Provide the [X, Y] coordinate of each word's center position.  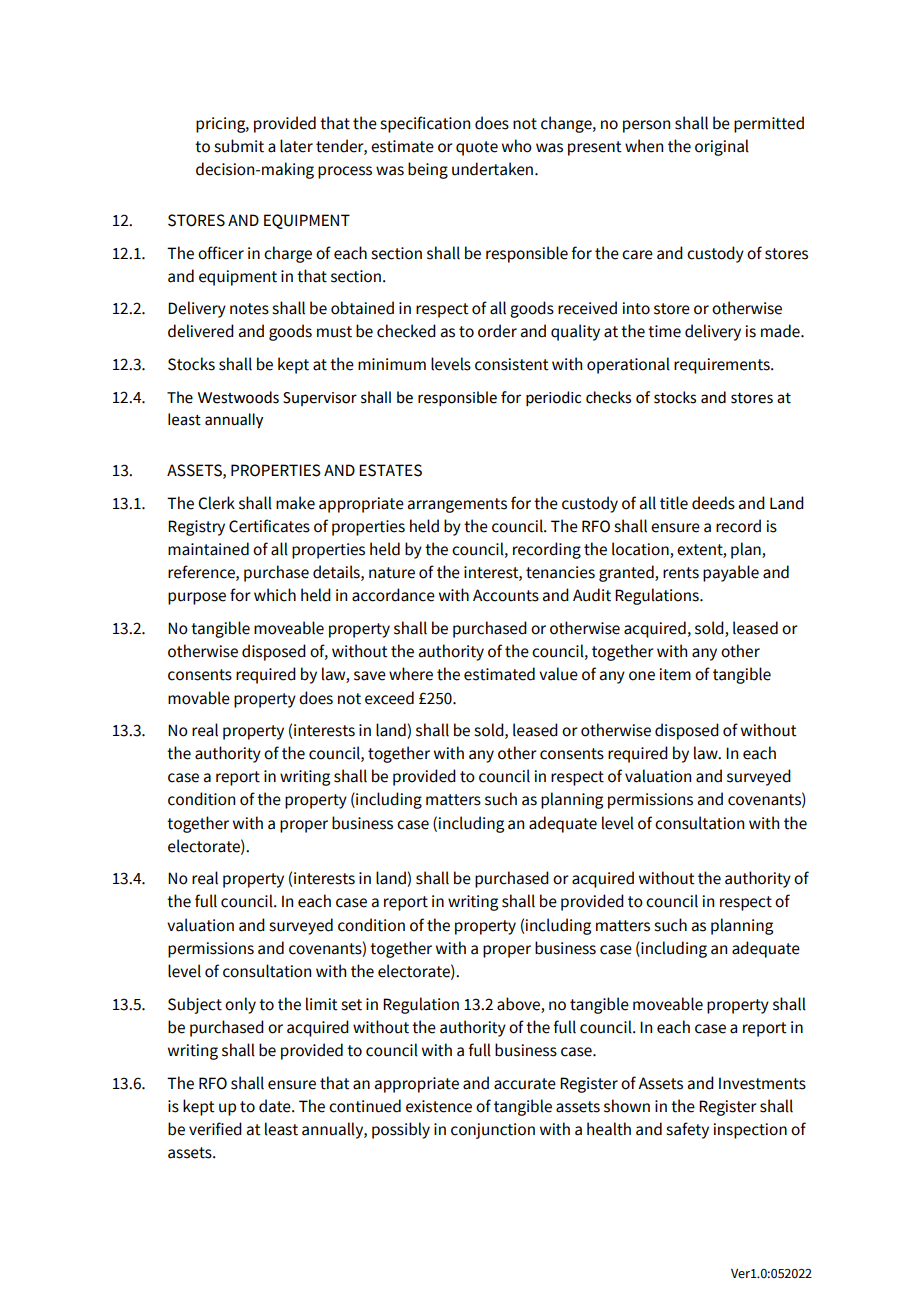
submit [239, 146]
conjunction [493, 1131]
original [722, 147]
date [276, 1106]
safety [687, 1130]
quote [477, 148]
